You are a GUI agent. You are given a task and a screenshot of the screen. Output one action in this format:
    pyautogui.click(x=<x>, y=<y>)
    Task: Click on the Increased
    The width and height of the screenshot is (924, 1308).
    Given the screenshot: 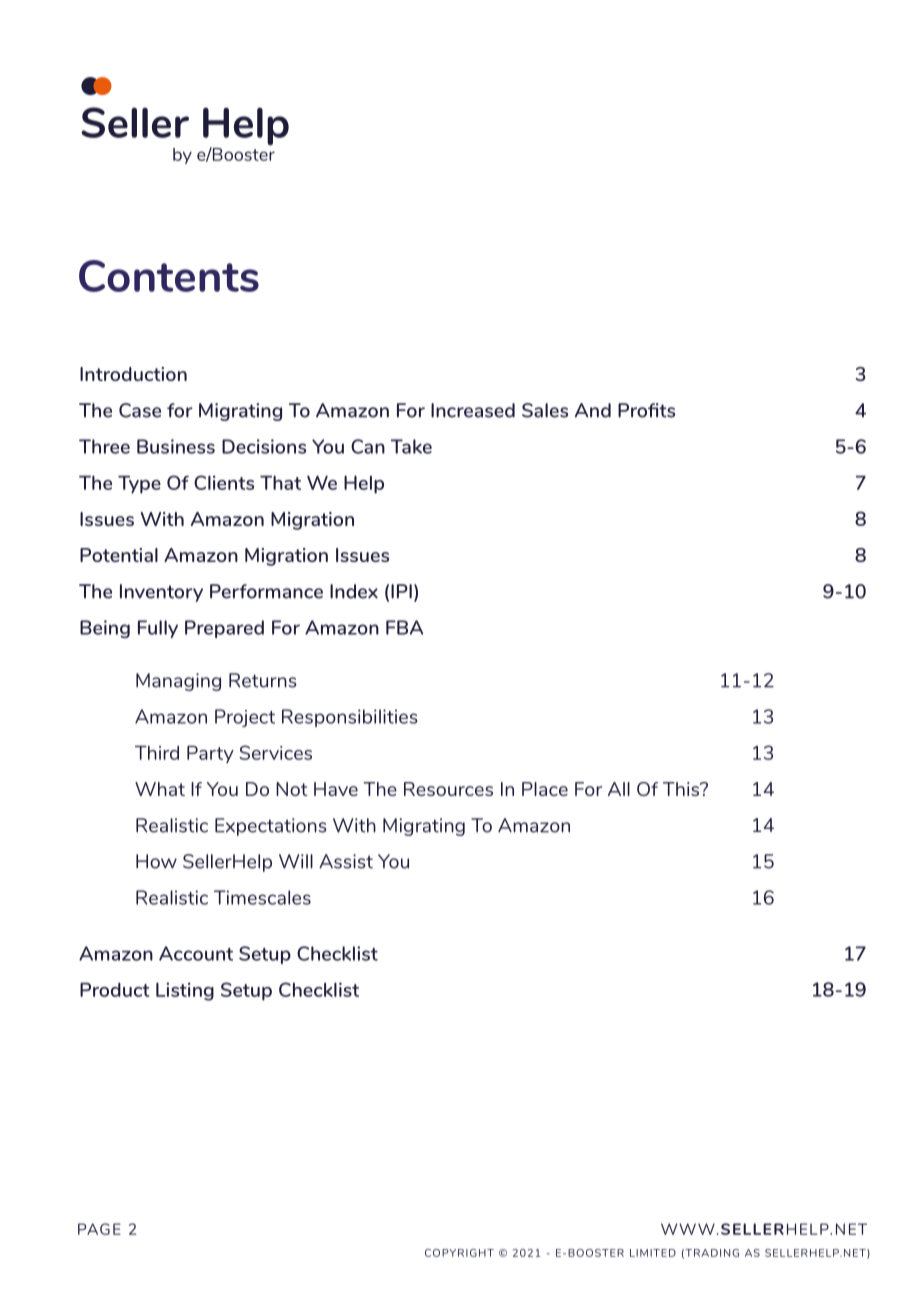 What is the action you would take?
    pyautogui.click(x=473, y=410)
